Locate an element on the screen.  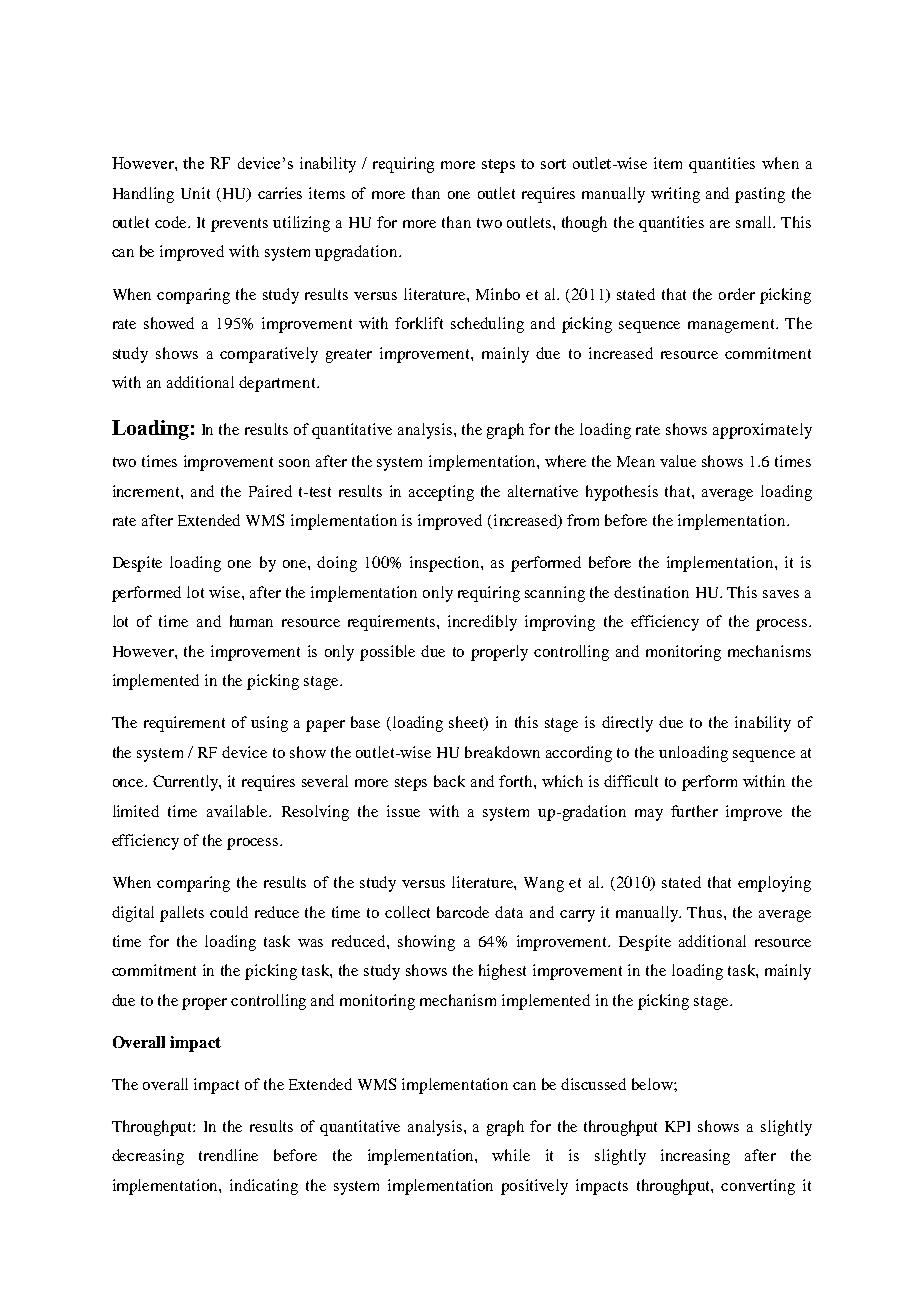
sort is located at coordinates (553, 164).
